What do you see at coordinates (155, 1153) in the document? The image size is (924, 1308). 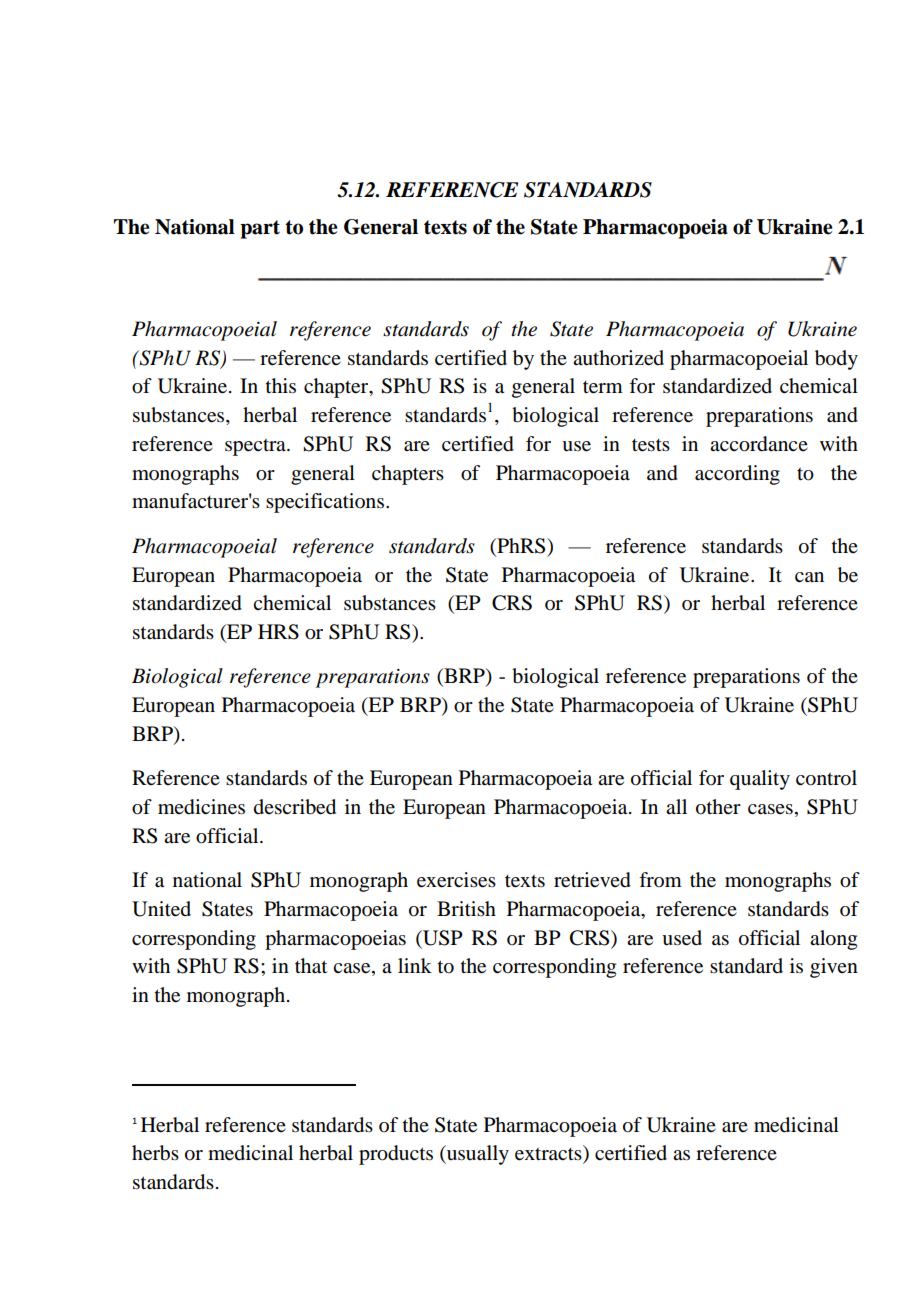 I see `herbs` at bounding box center [155, 1153].
